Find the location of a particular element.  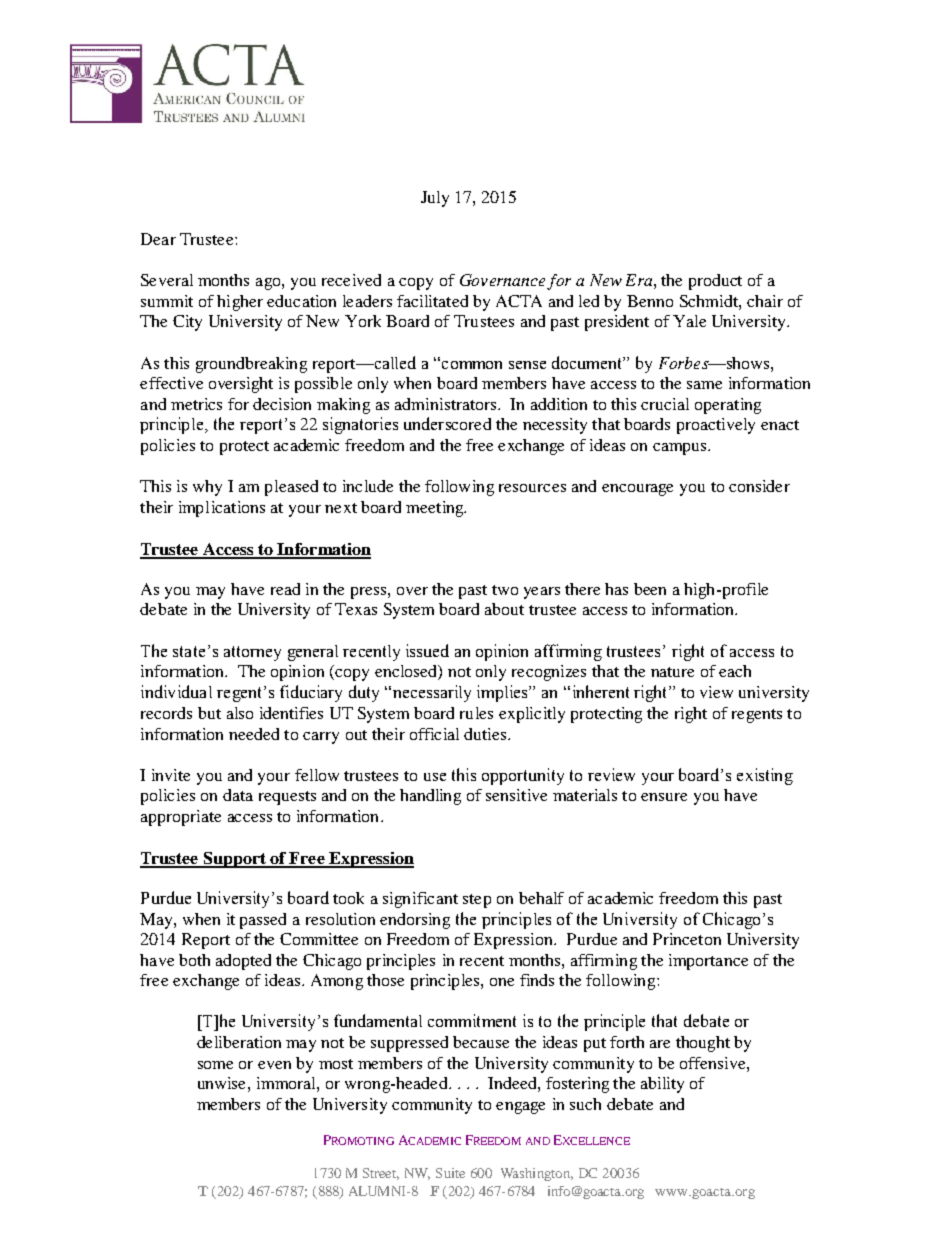

two is located at coordinates (505, 590).
